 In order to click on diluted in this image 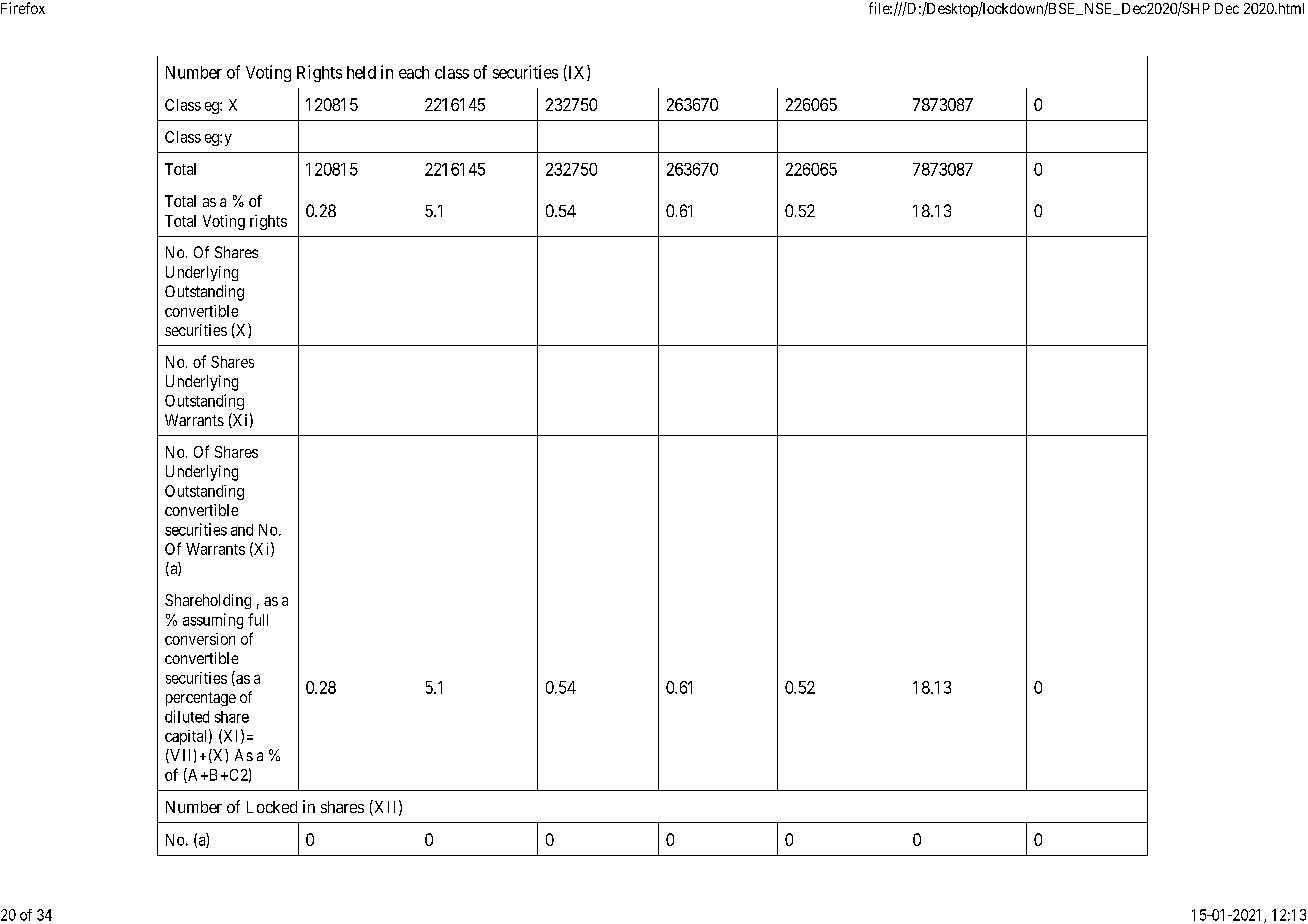, I will do `click(187, 716)`.
